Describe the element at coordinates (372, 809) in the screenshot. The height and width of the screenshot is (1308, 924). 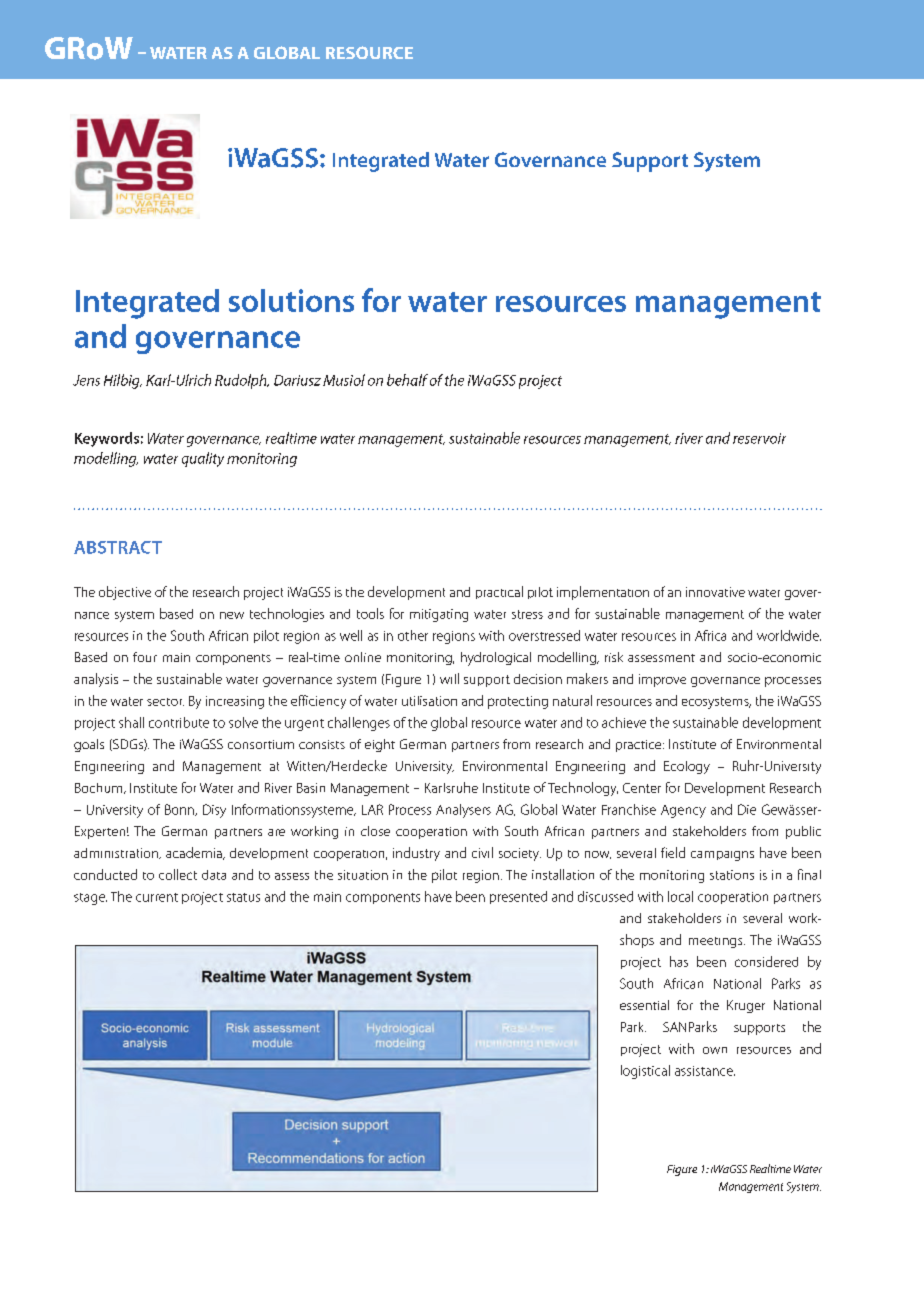
I see `LAR` at that location.
